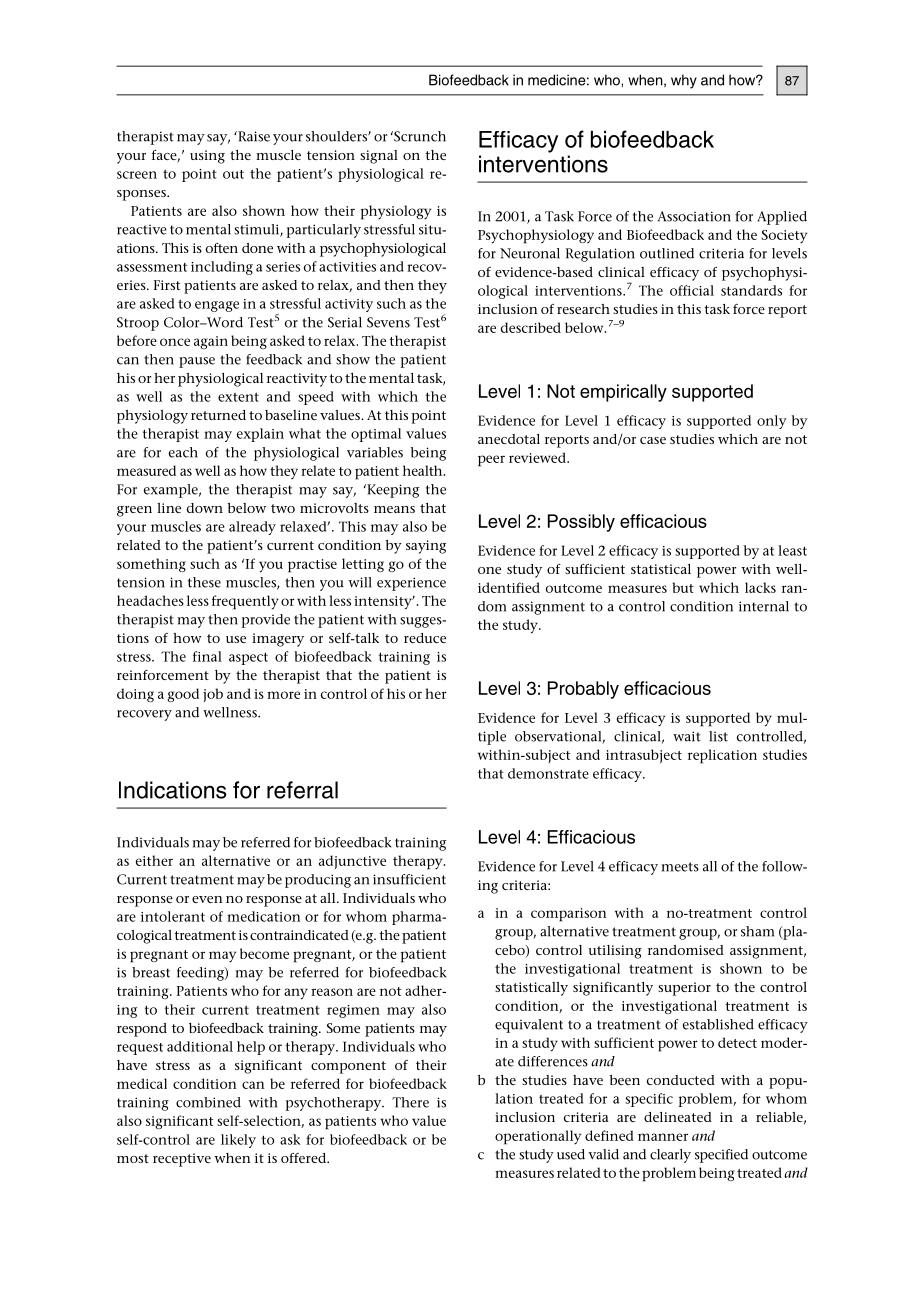 This screenshot has width=924, height=1308. Describe the element at coordinates (208, 1102) in the screenshot. I see `combined` at that location.
